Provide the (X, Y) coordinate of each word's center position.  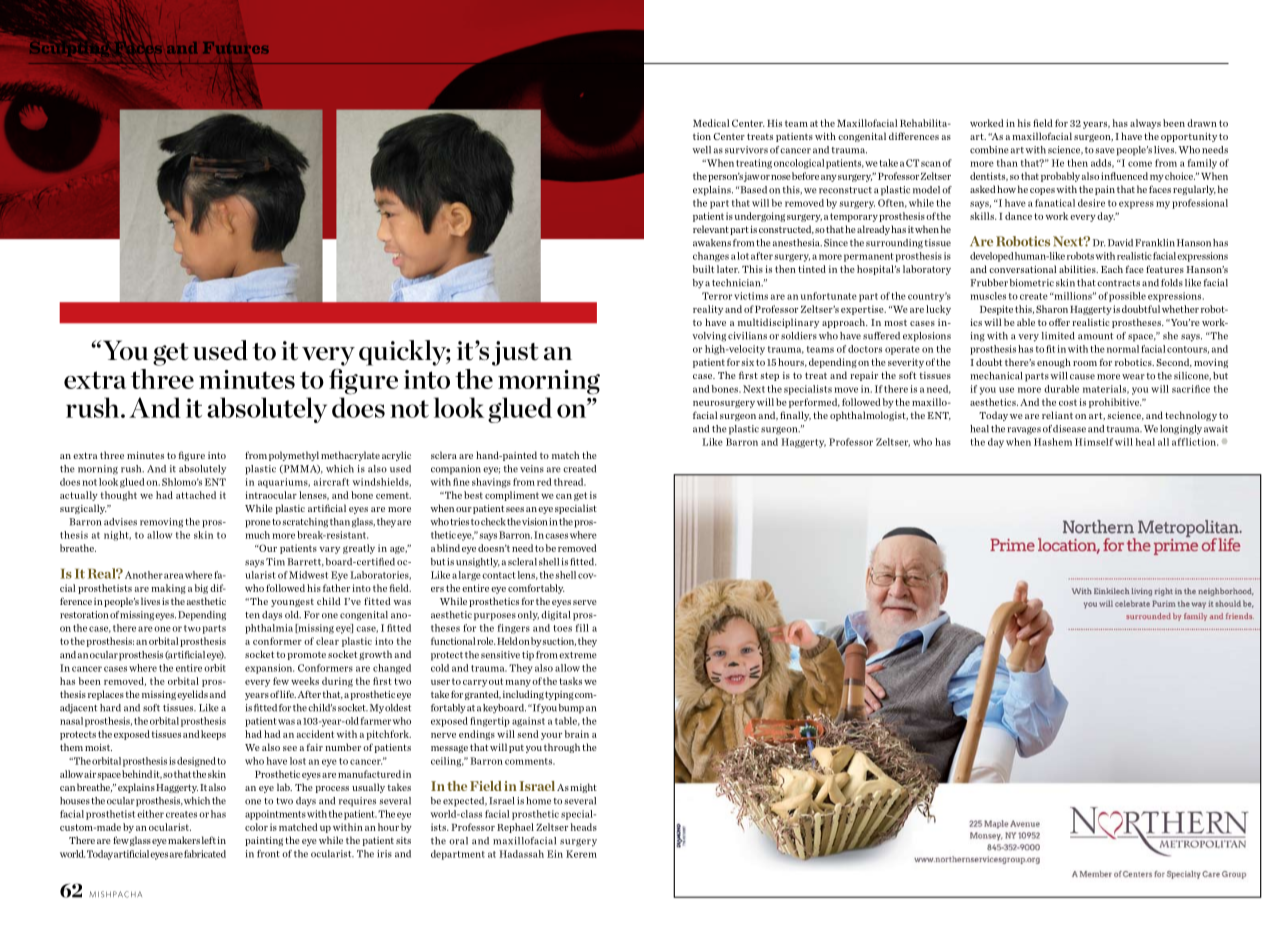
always (1145, 124)
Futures (235, 48)
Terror (717, 296)
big (201, 589)
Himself (1094, 442)
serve (585, 602)
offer (1059, 322)
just (515, 353)
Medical (711, 123)
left (209, 840)
